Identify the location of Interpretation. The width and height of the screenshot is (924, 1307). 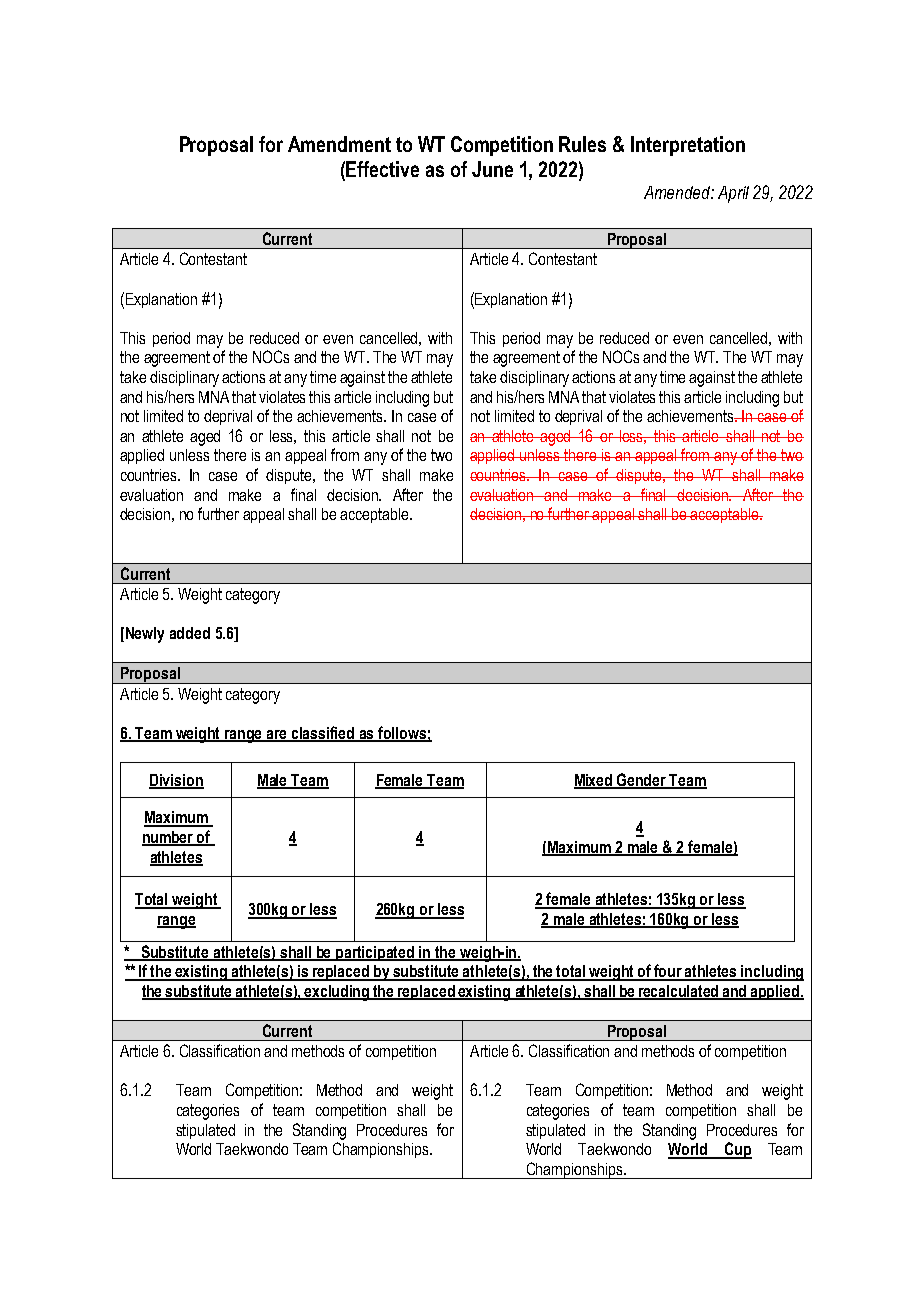
(688, 146).
